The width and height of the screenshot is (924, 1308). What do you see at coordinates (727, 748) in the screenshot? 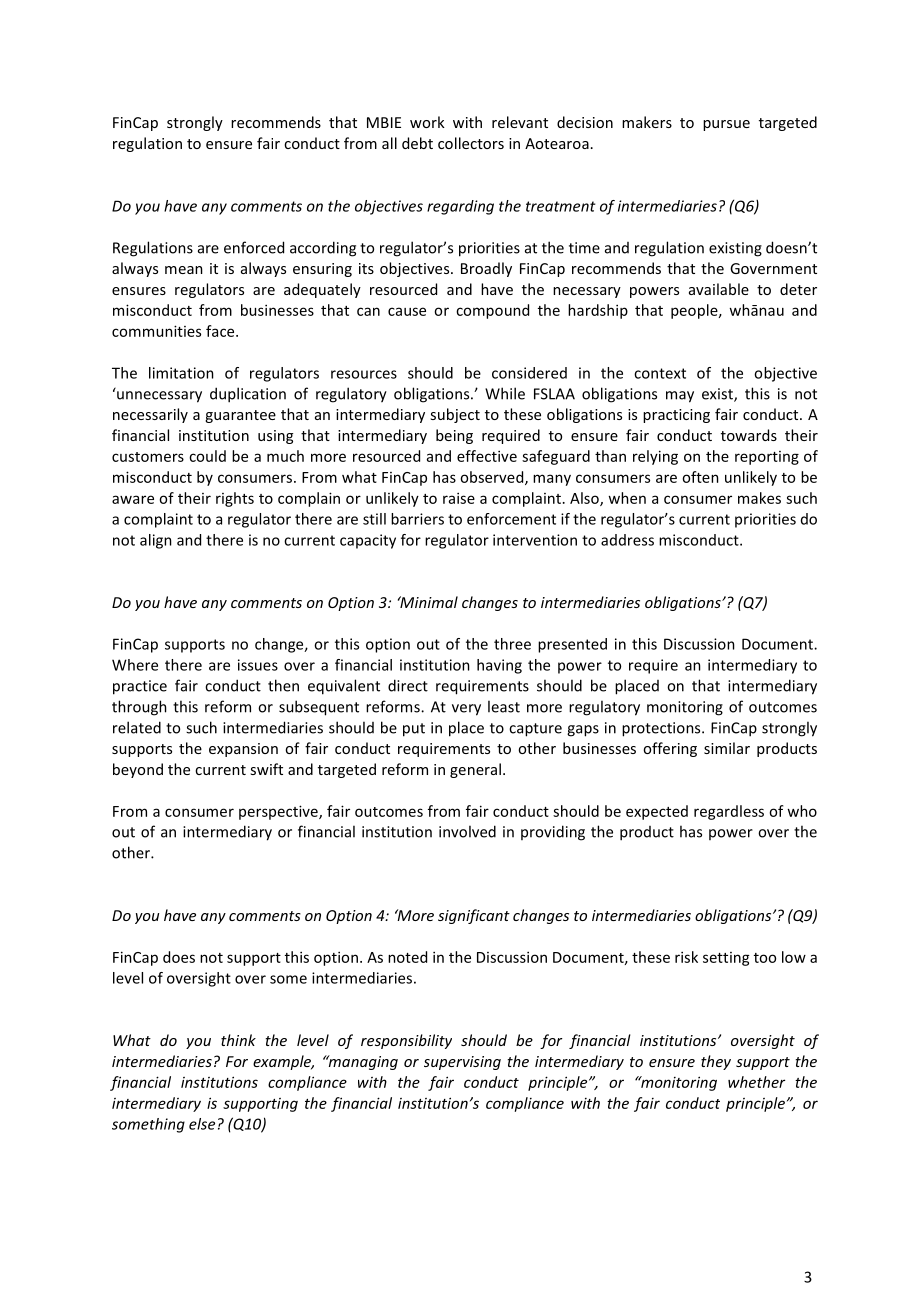
I see `similar` at bounding box center [727, 748].
